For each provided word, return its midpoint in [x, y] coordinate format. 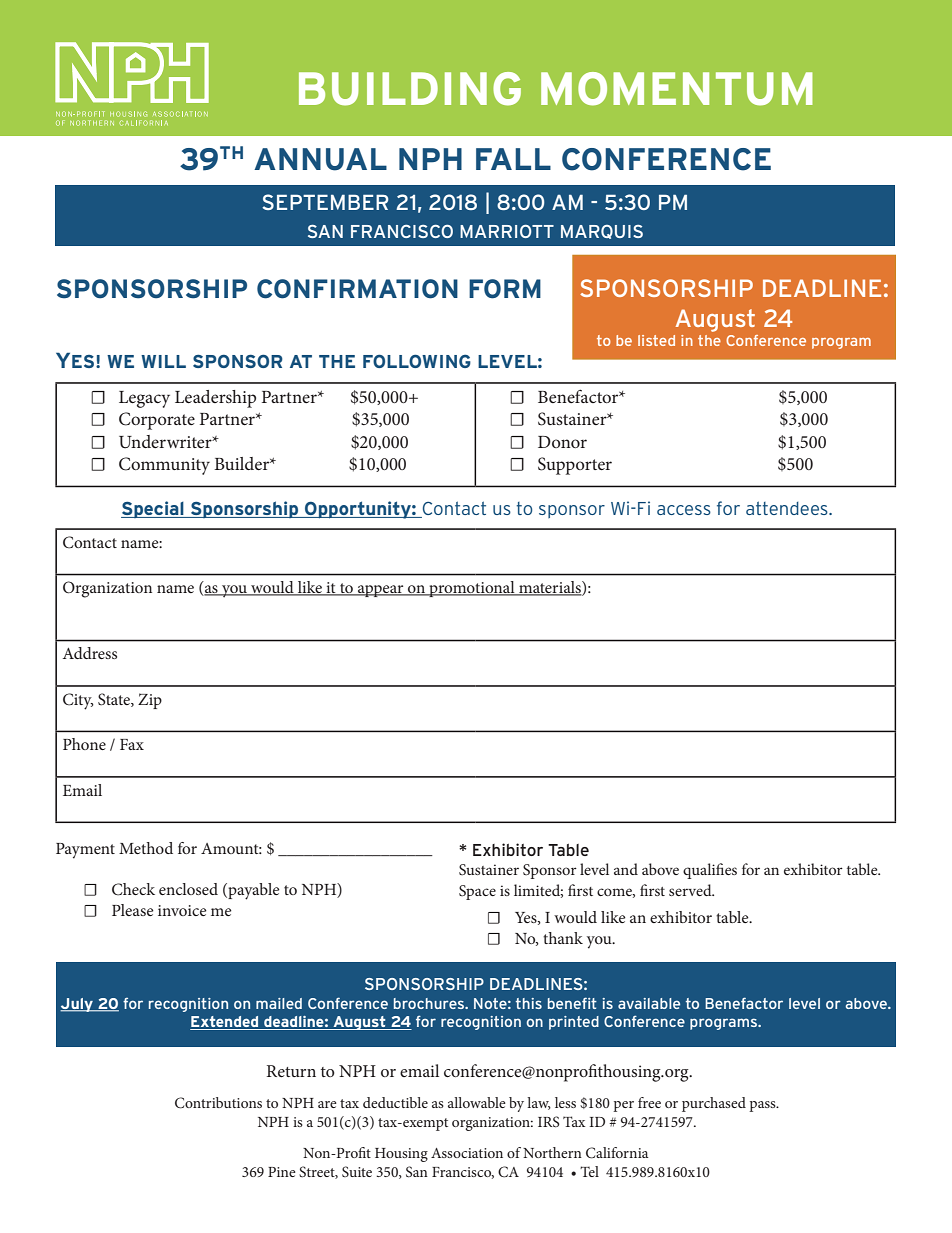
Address [90, 653]
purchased [714, 1104]
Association [467, 1153]
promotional [472, 589]
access [684, 510]
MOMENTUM [677, 89]
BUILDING [410, 89]
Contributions [218, 1103]
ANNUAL [320, 159]
